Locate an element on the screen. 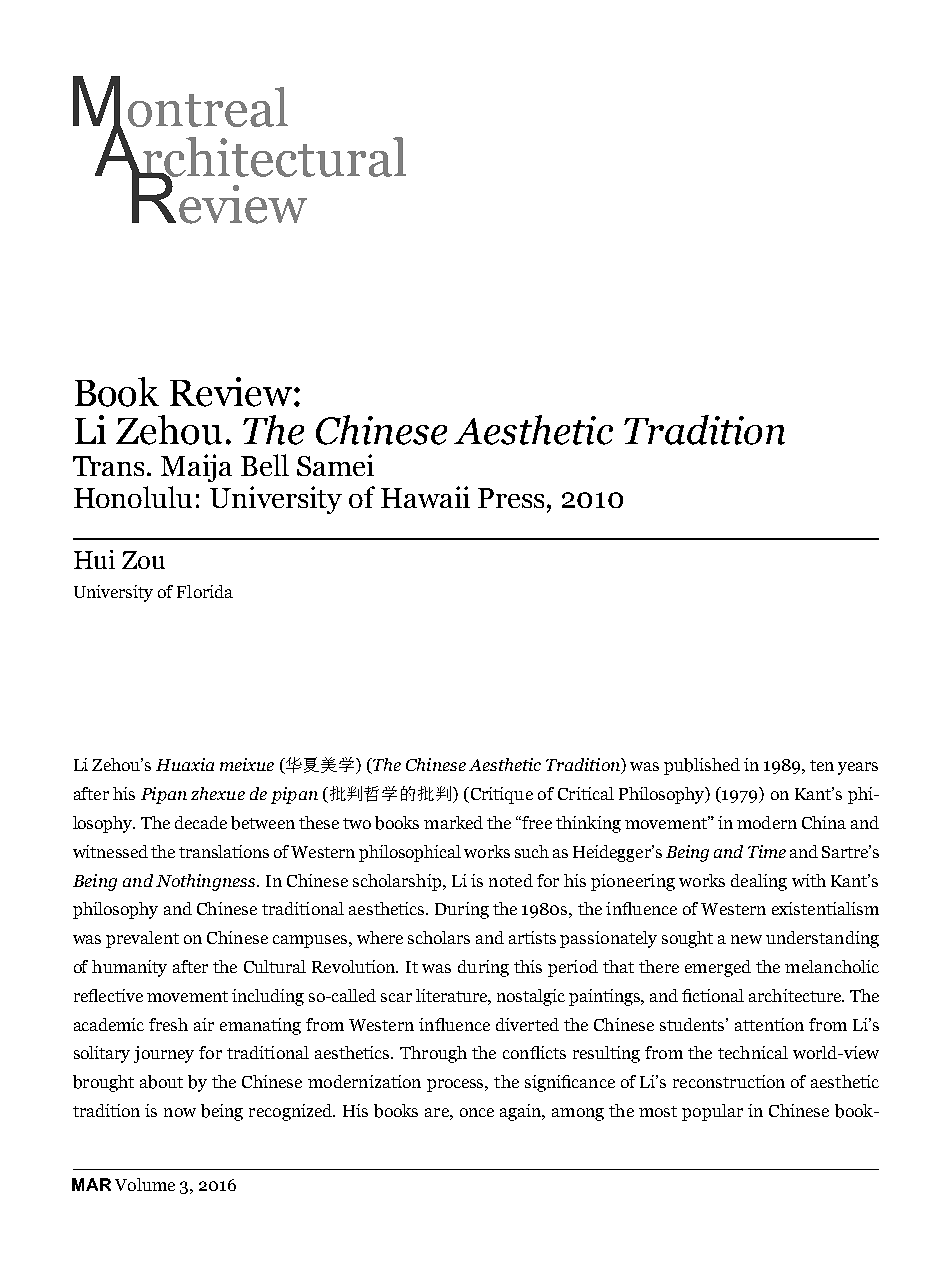 Image resolution: width=952 pixels, height=1267 pixels. Volume is located at coordinates (145, 1184).
